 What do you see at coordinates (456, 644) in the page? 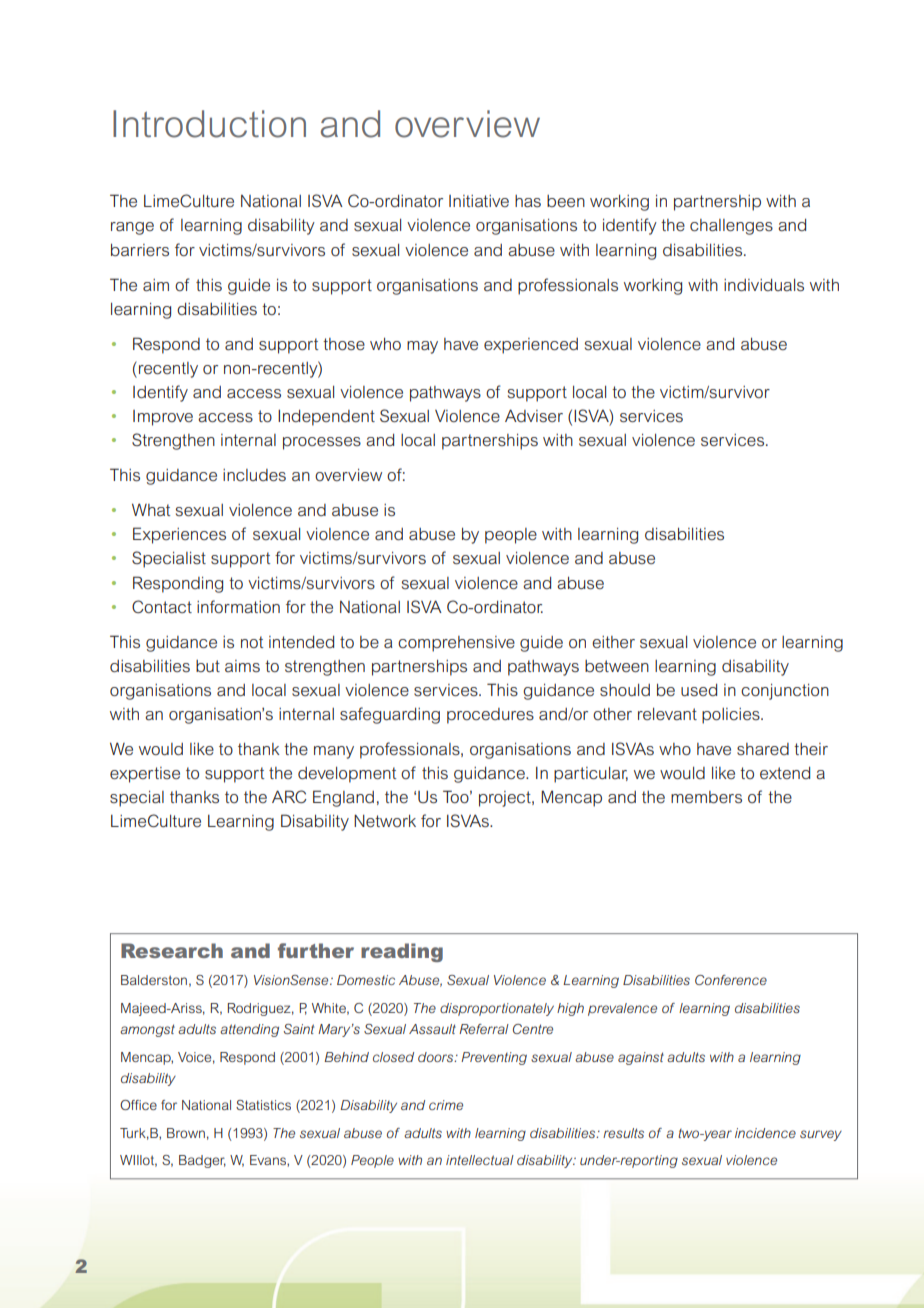
I see `comprehensive` at bounding box center [456, 644].
